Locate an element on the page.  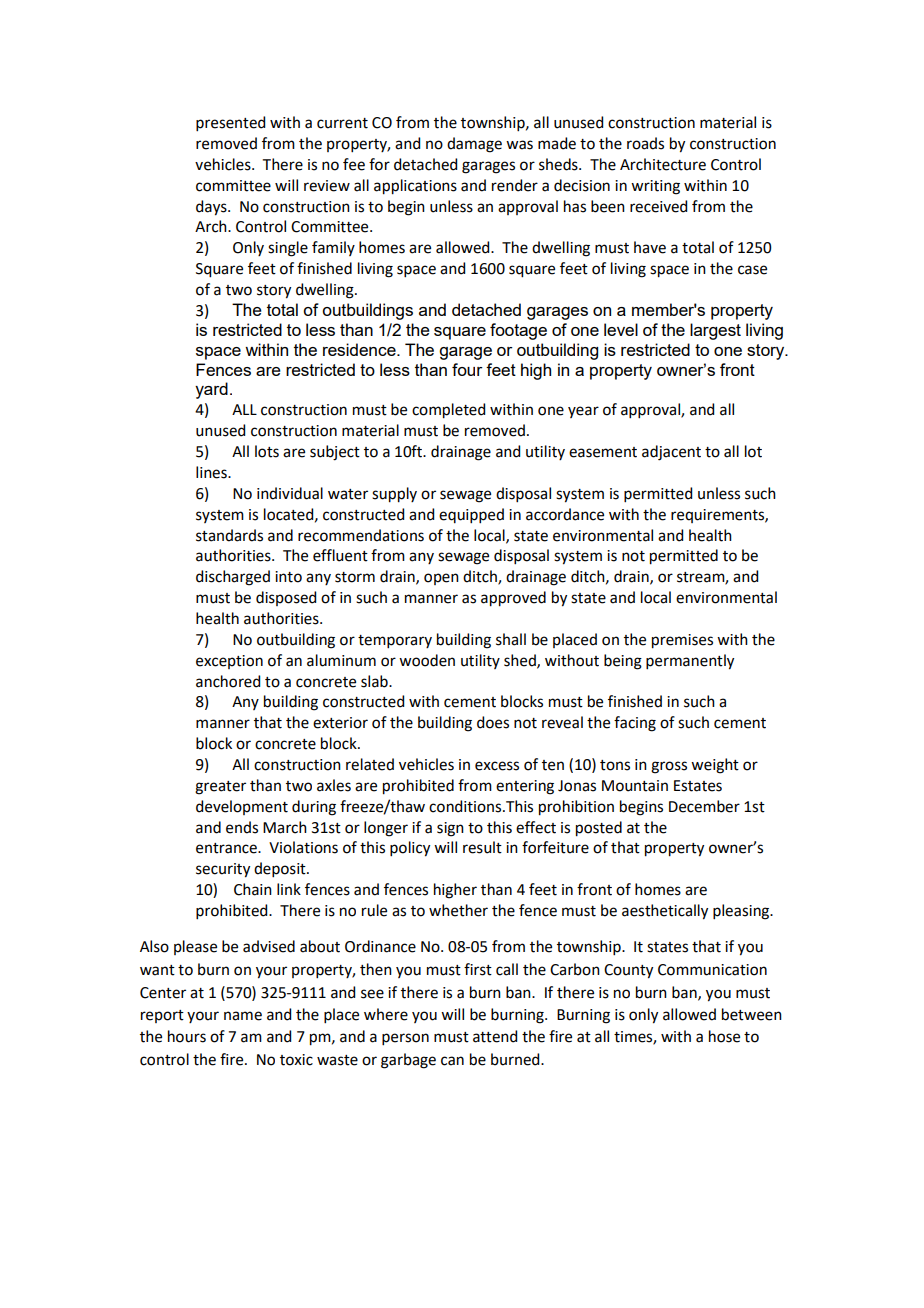
four is located at coordinates (467, 369).
